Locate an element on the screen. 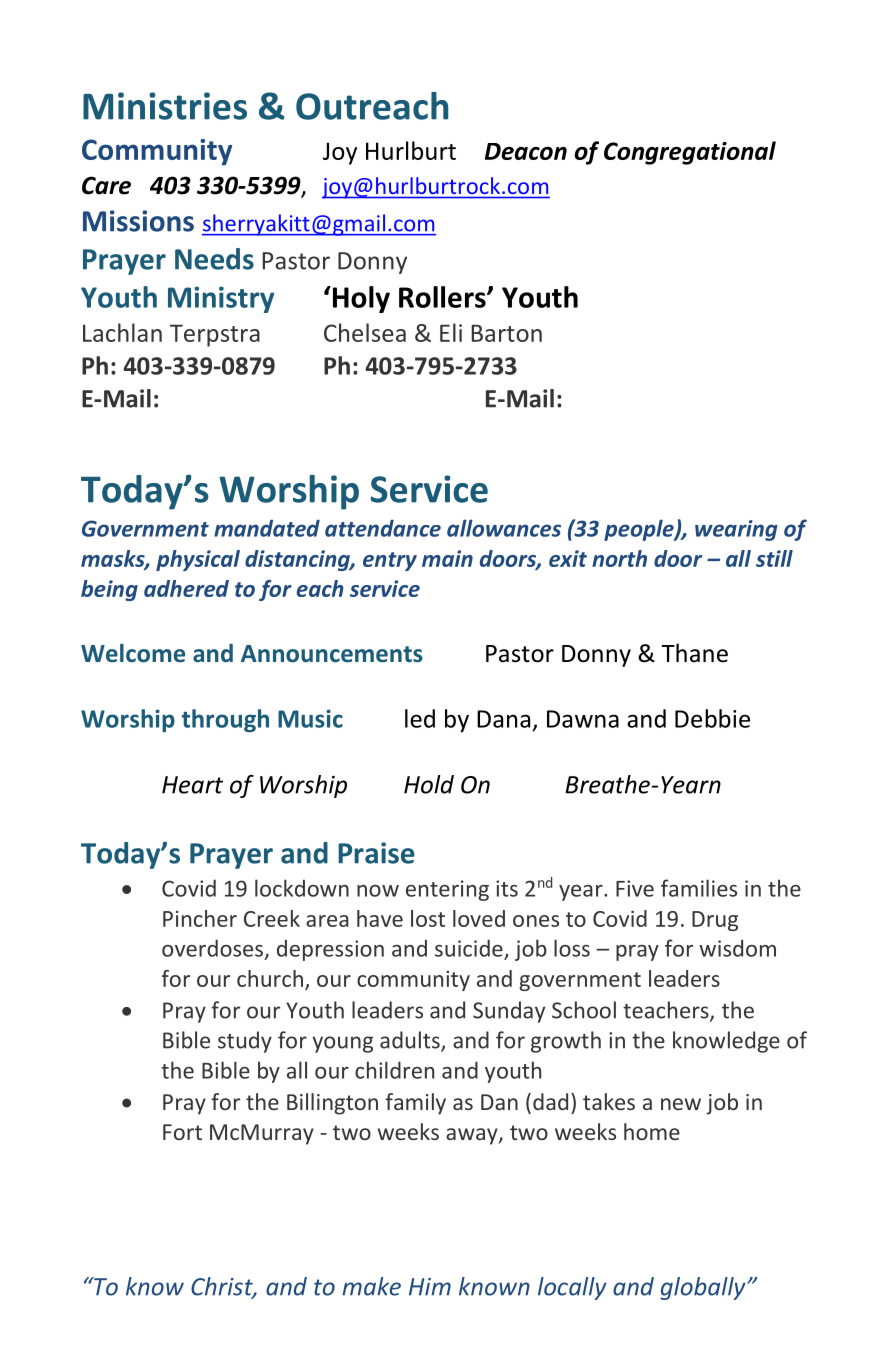 This screenshot has width=887, height=1372. Fort is located at coordinates (182, 1132).
